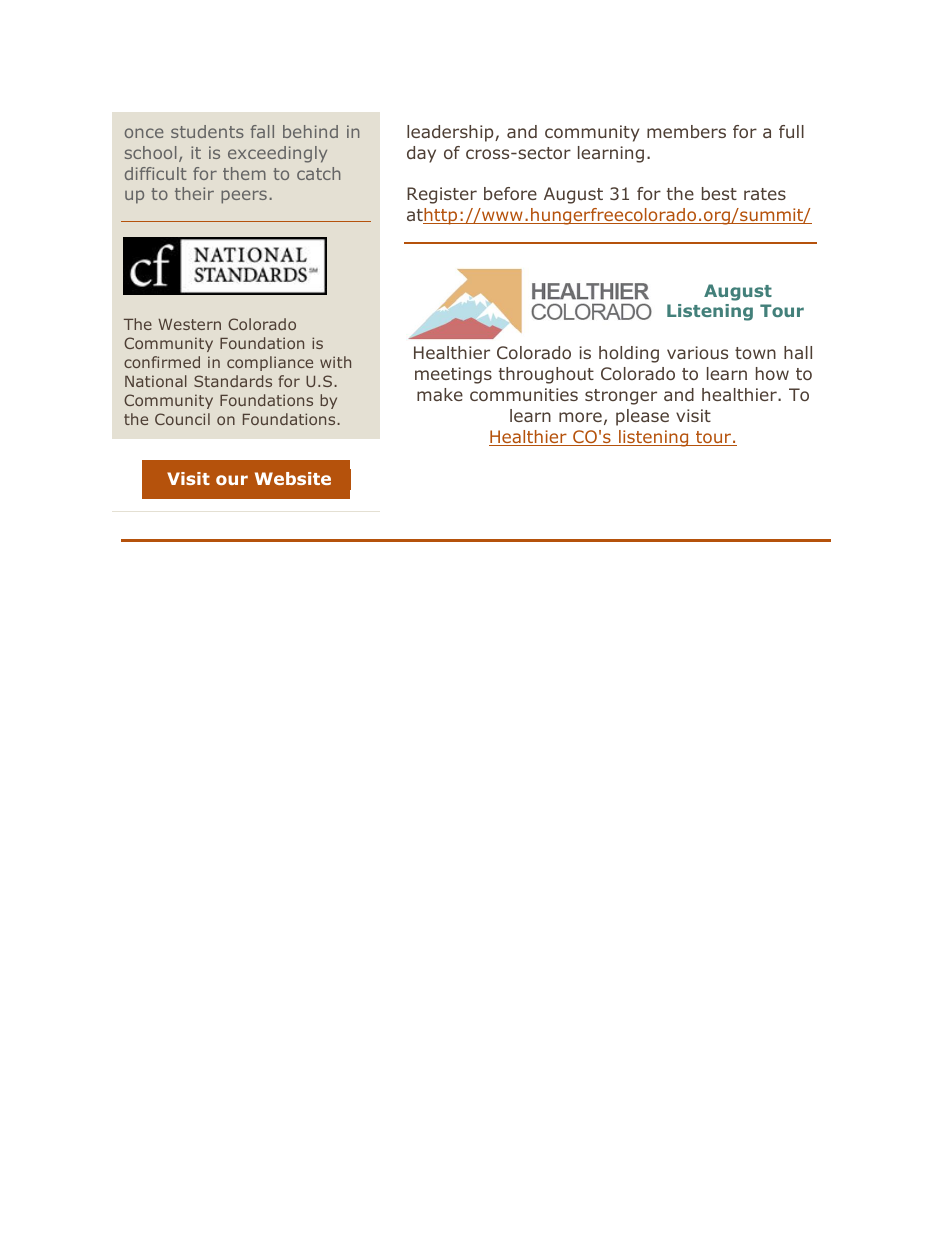 This screenshot has width=952, height=1233. What do you see at coordinates (442, 195) in the screenshot?
I see `Register` at bounding box center [442, 195].
